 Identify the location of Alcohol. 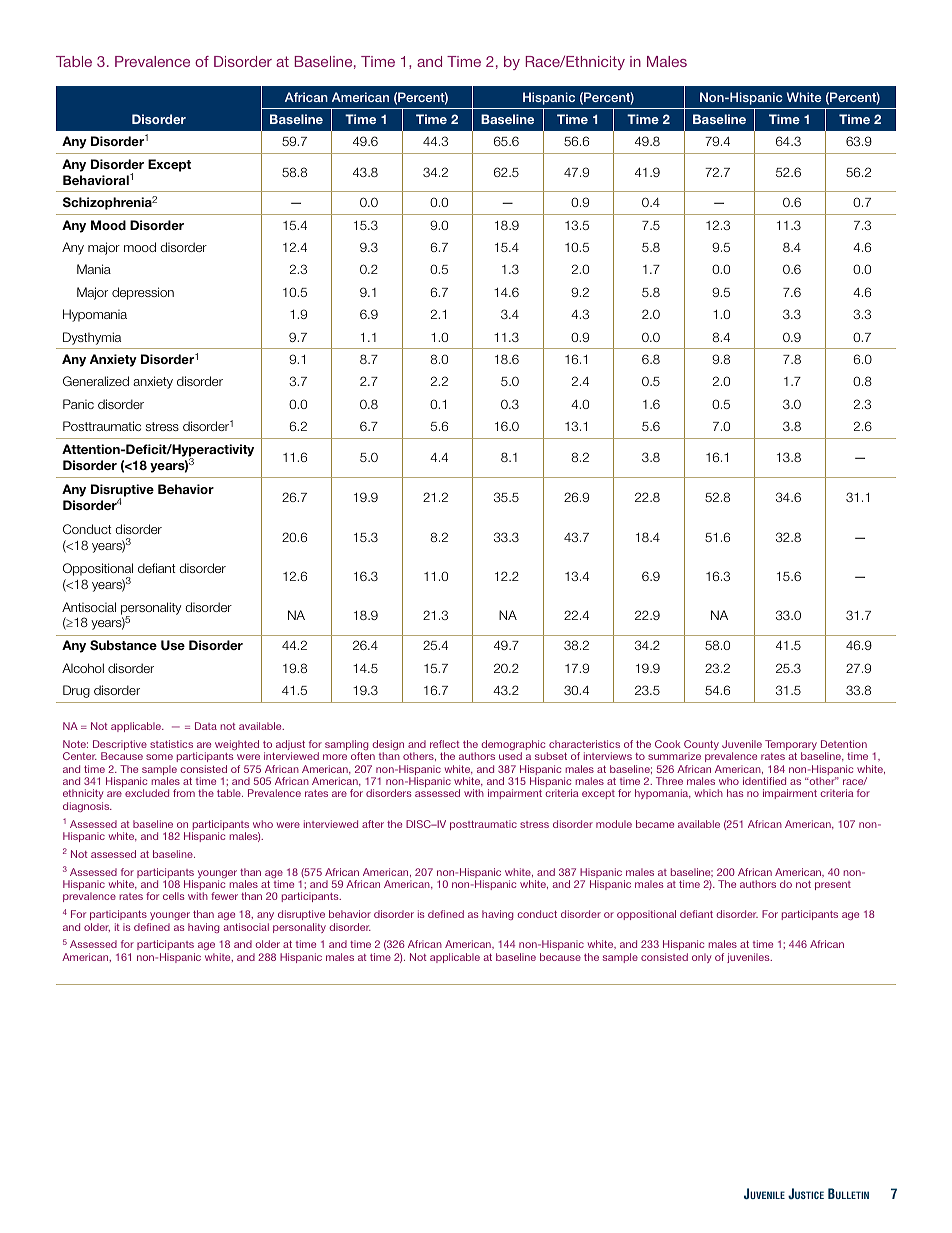
(83, 668).
